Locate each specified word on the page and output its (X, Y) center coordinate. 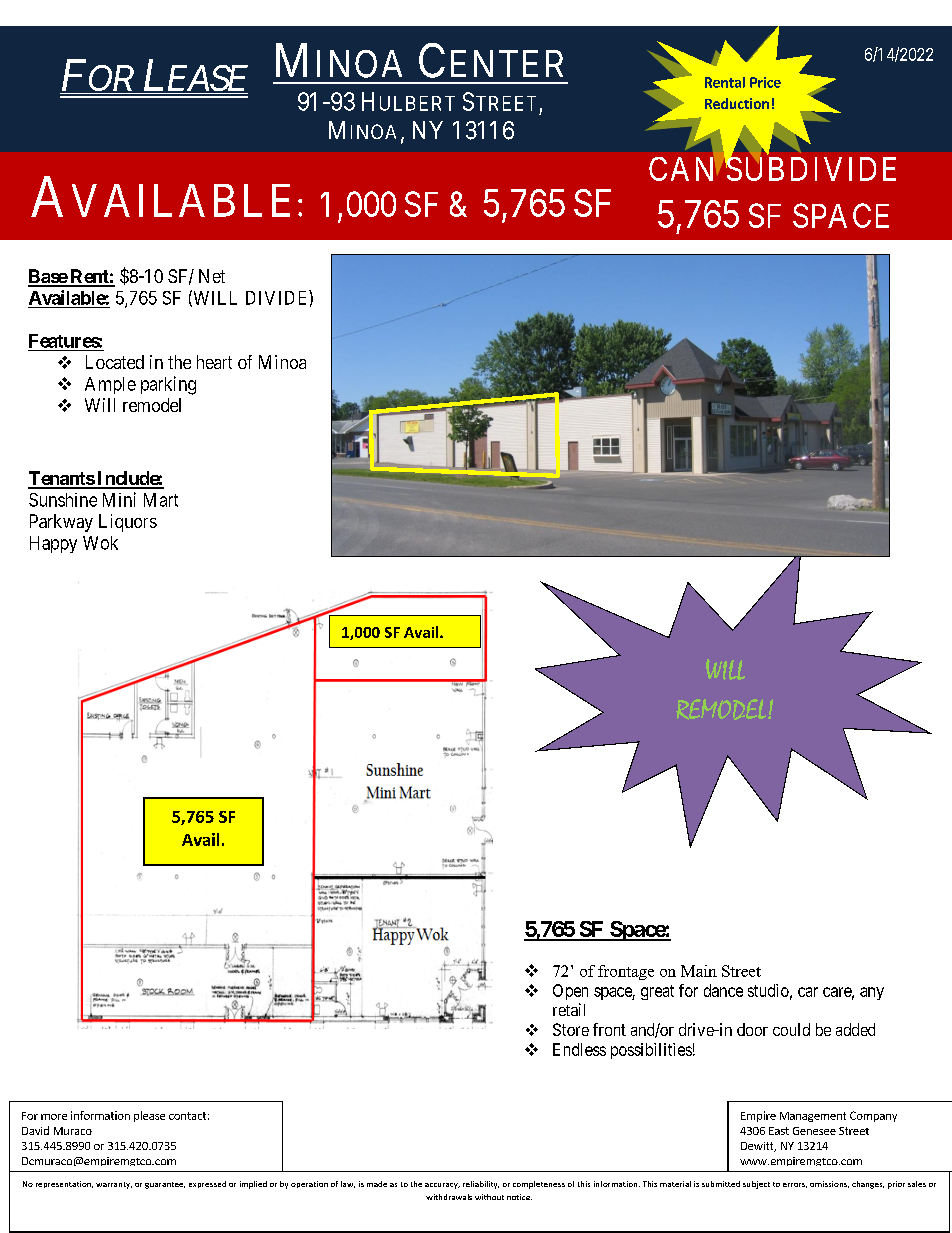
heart (214, 362)
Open (570, 992)
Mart (161, 500)
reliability (481, 1185)
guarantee (165, 1185)
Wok (100, 543)
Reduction (737, 103)
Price (765, 82)
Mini (119, 499)
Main (699, 971)
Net (212, 276)
